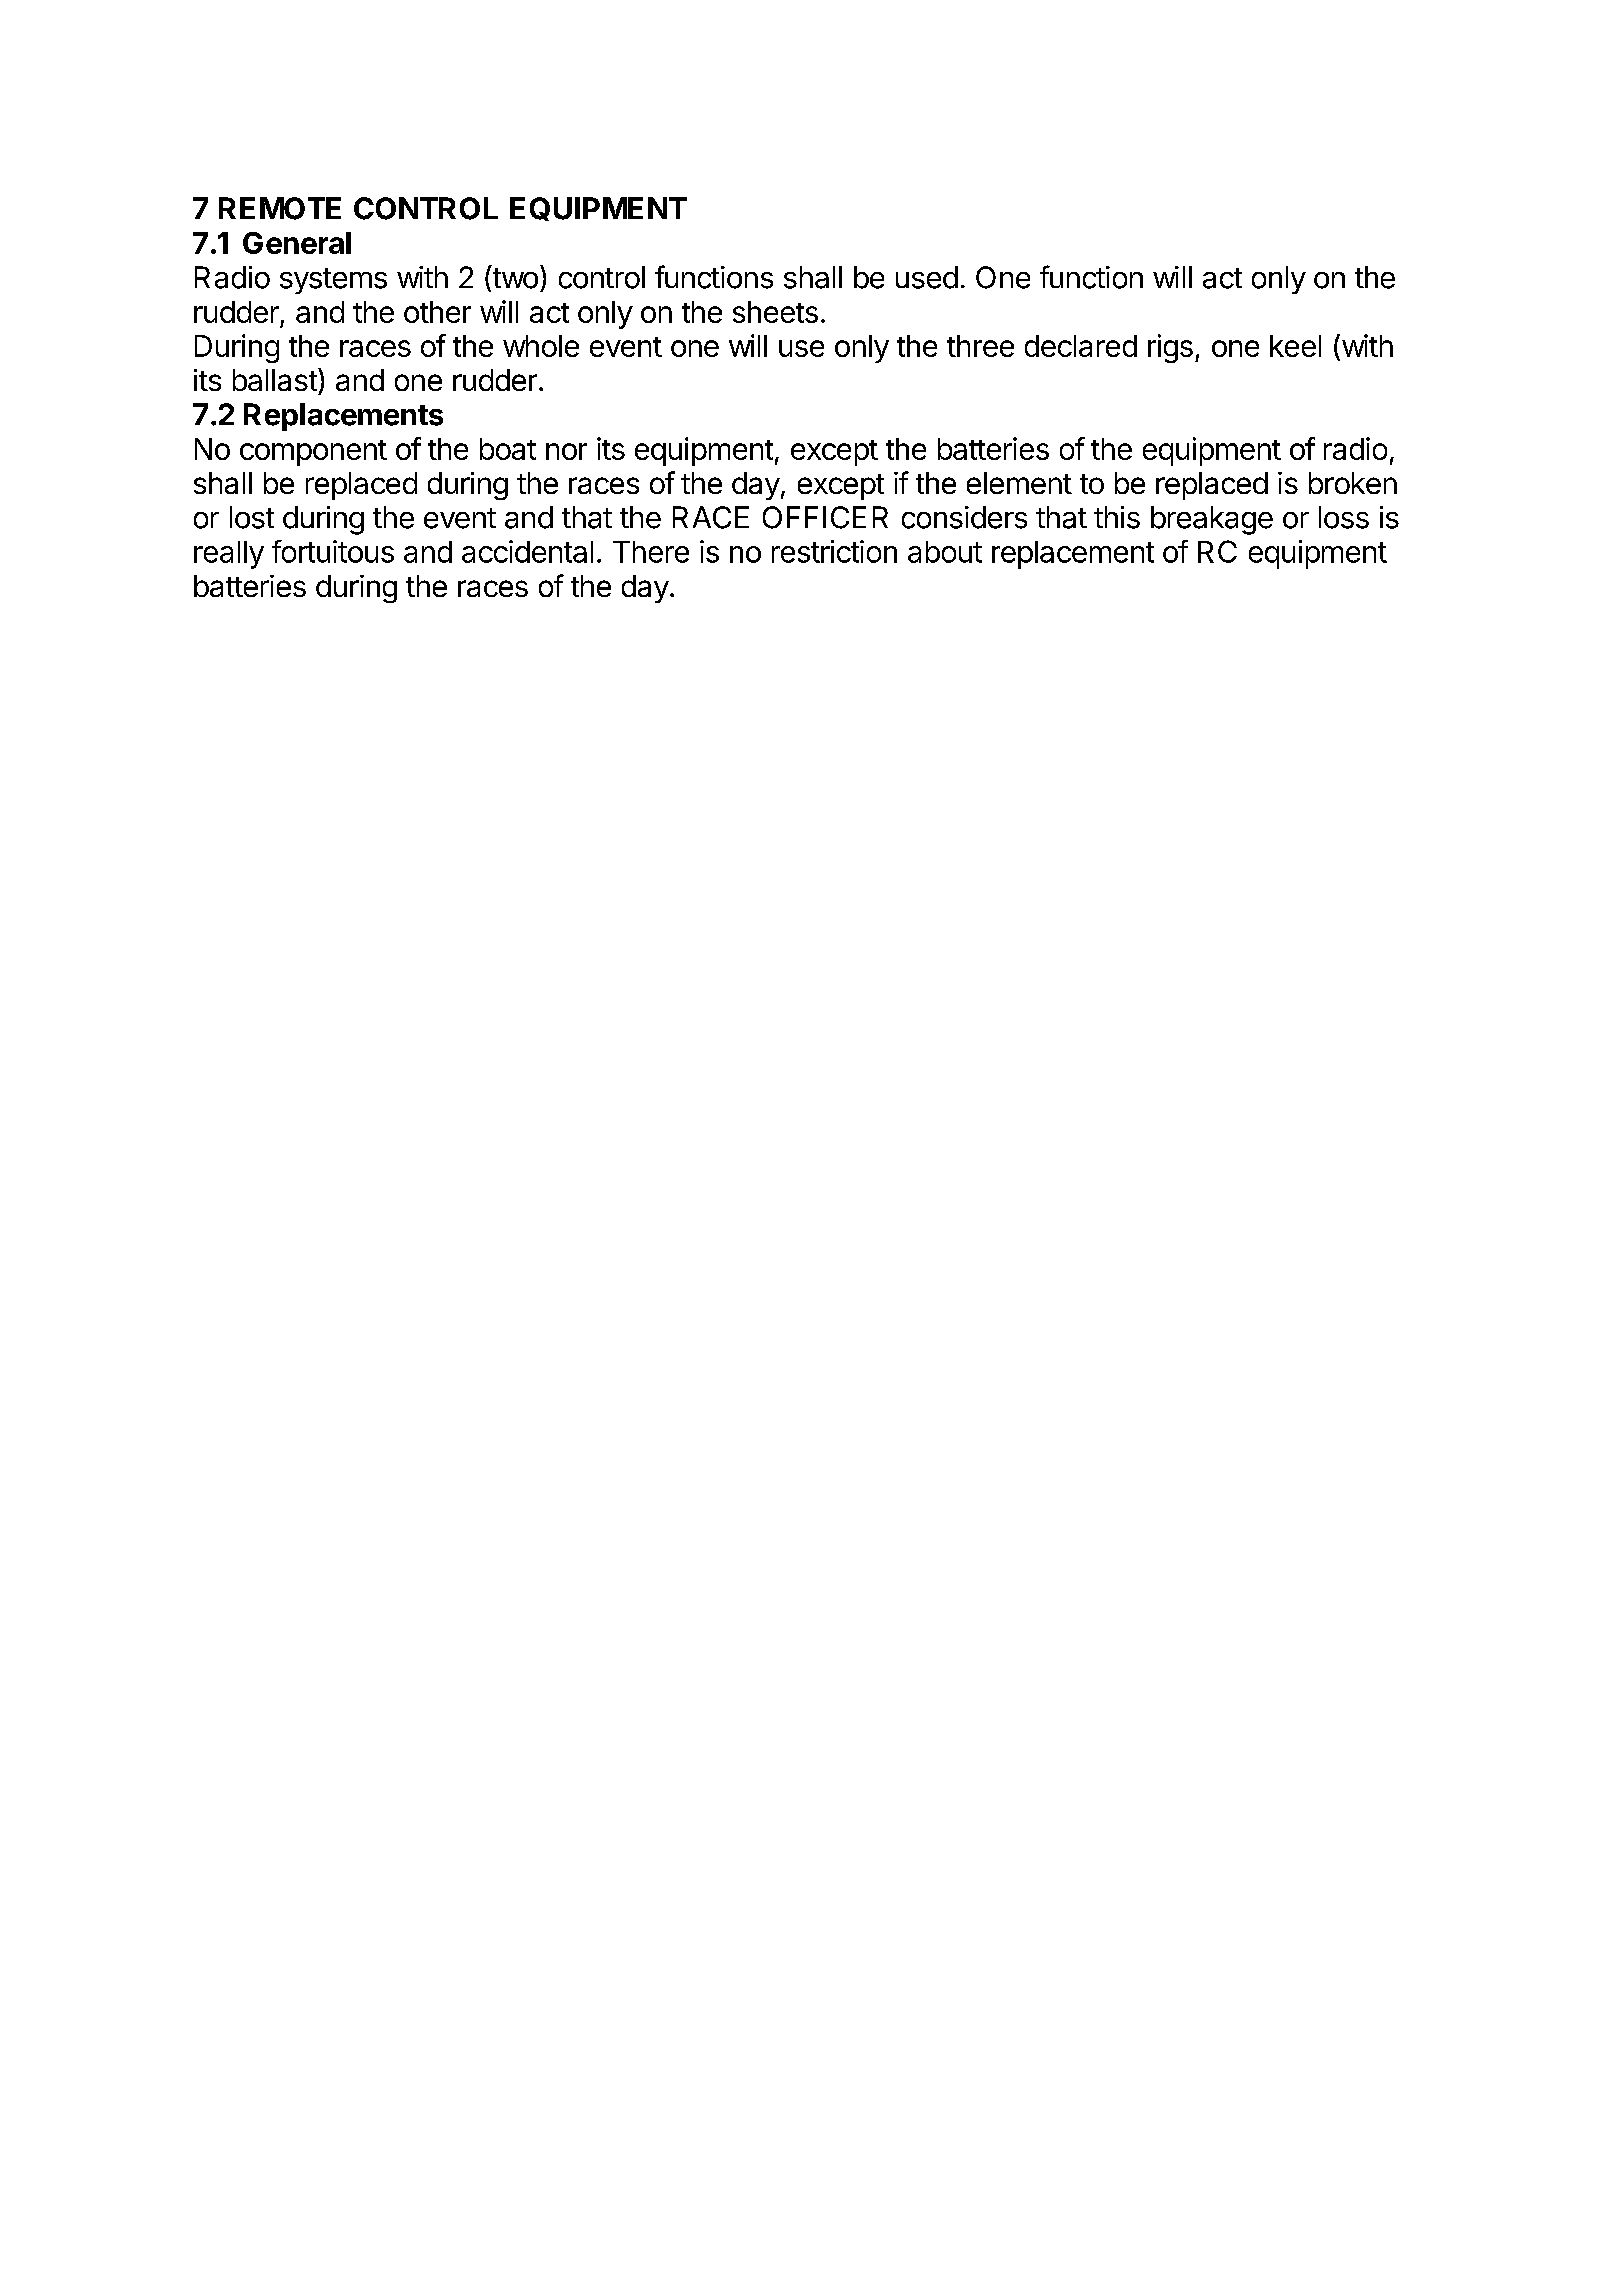  I want to click on used, so click(927, 277).
